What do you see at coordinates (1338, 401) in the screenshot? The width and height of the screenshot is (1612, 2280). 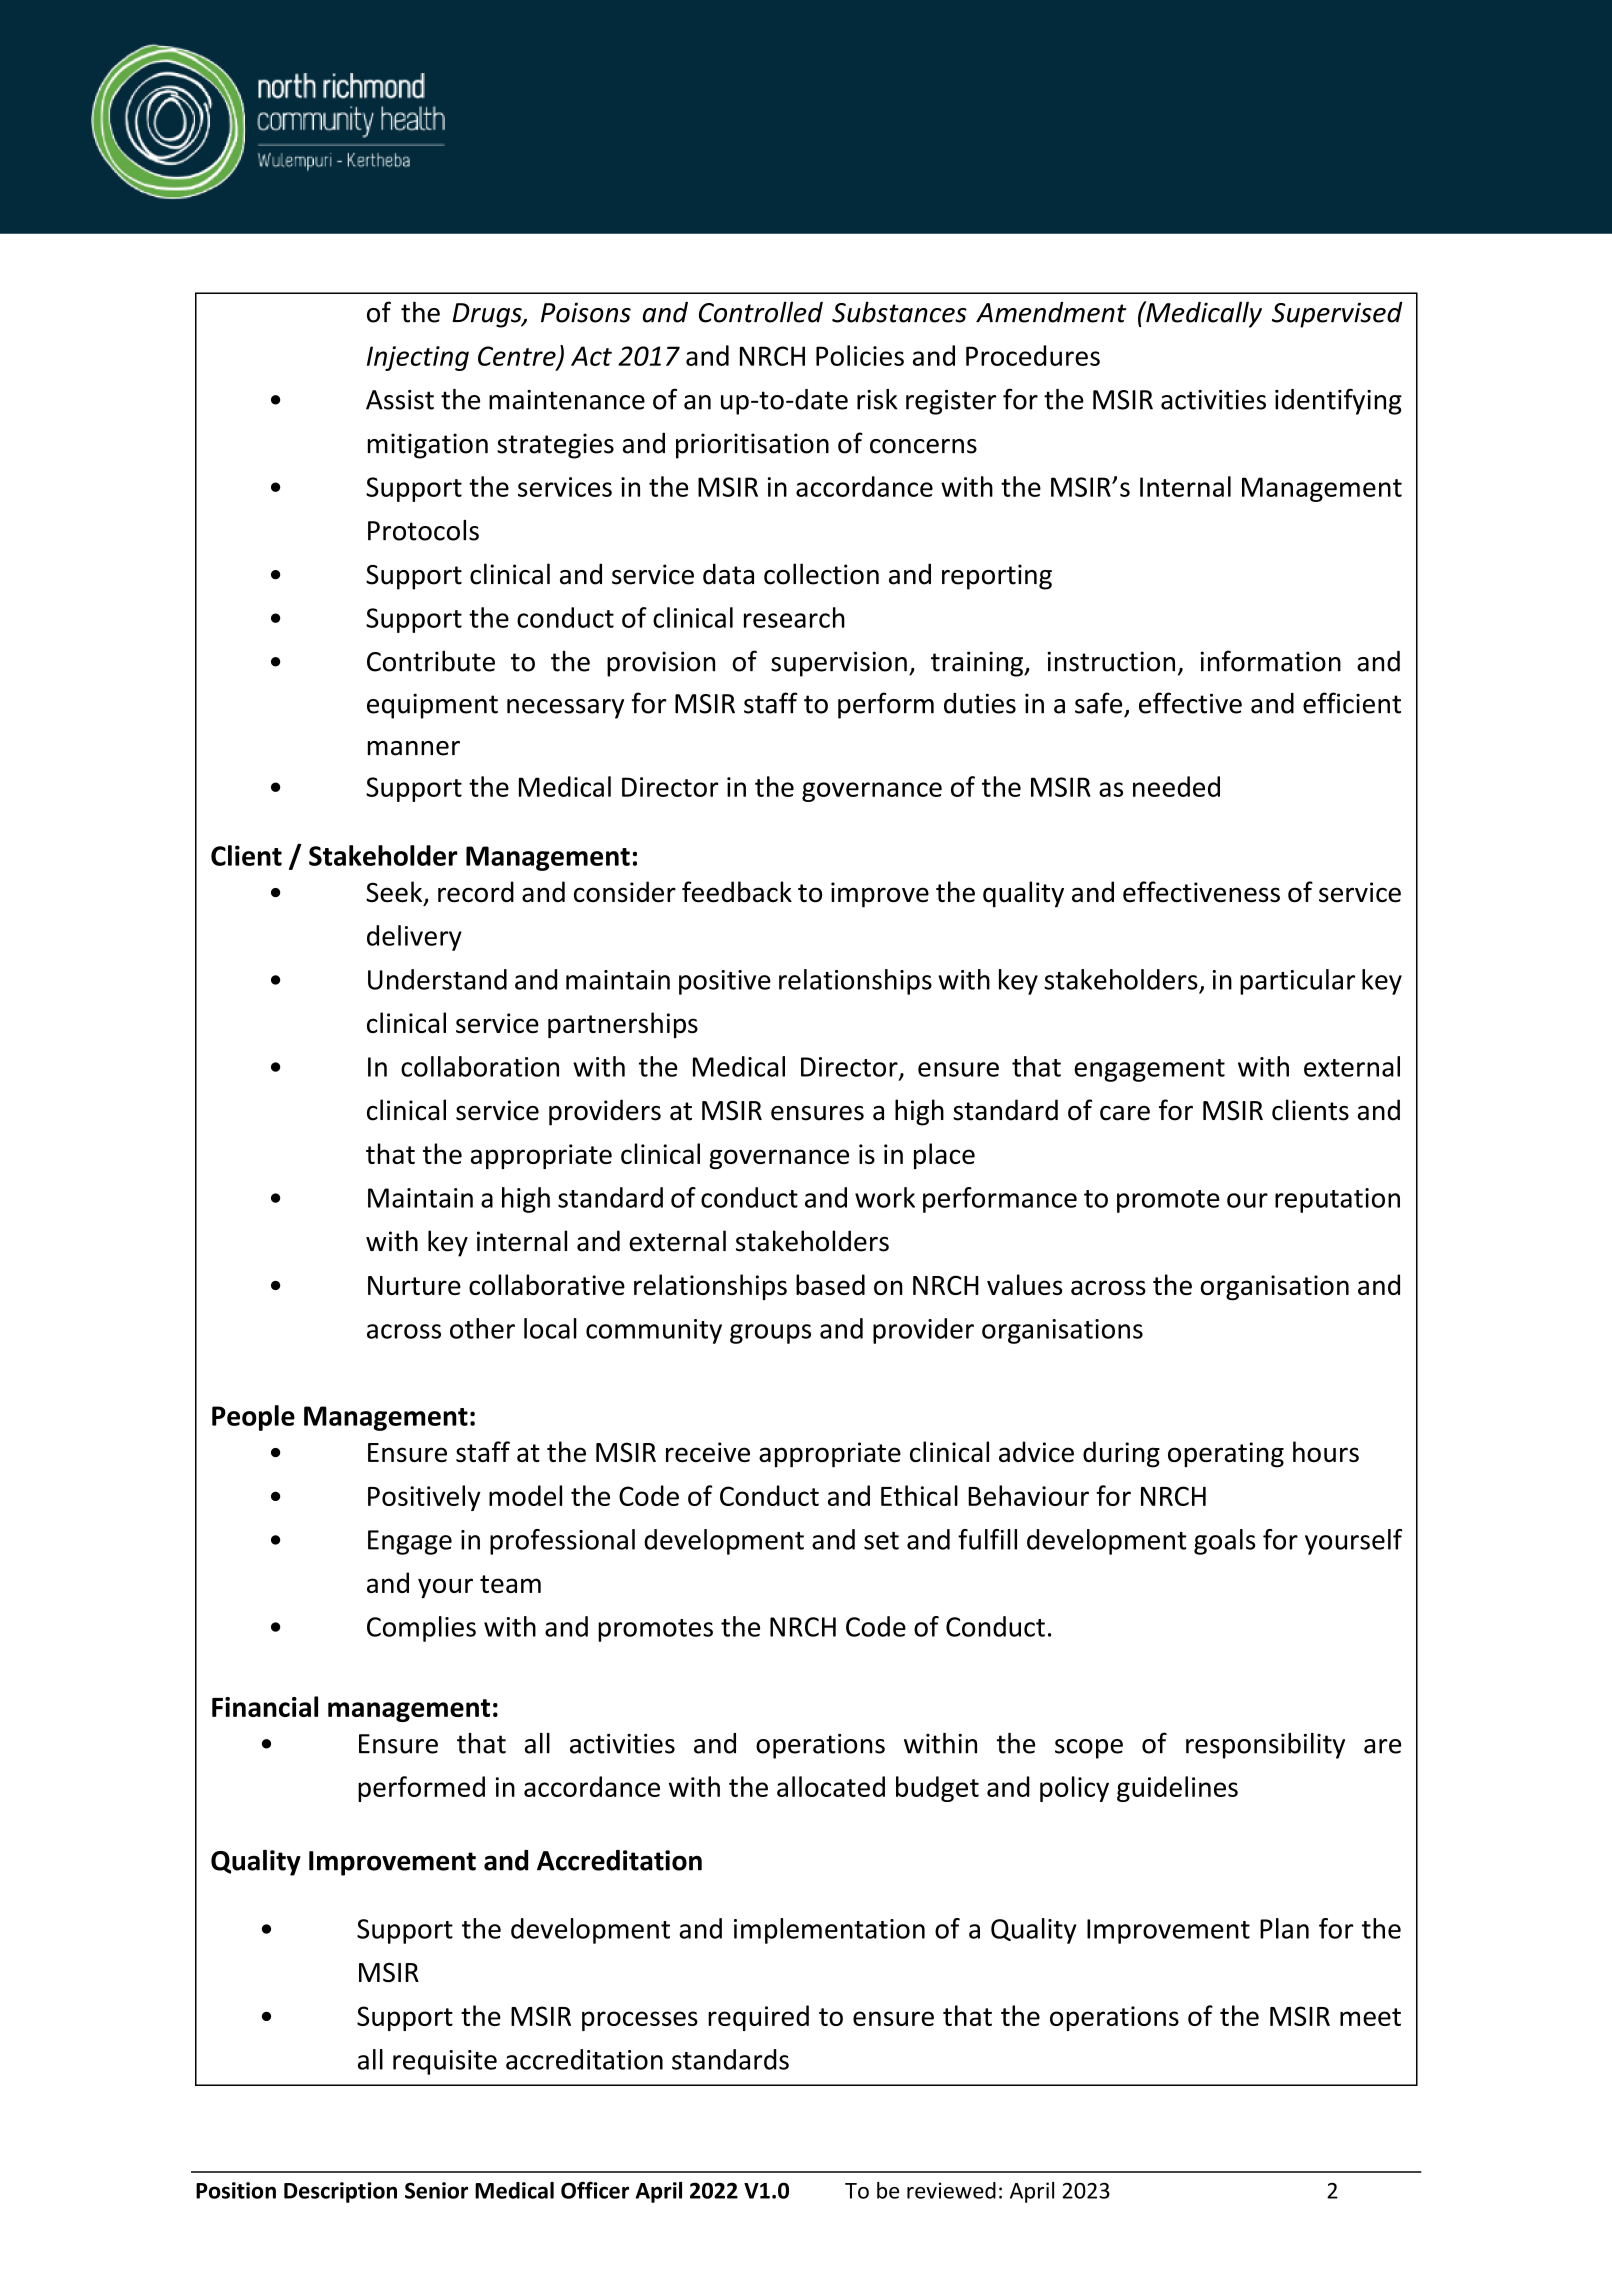 I see `identifying` at bounding box center [1338, 401].
